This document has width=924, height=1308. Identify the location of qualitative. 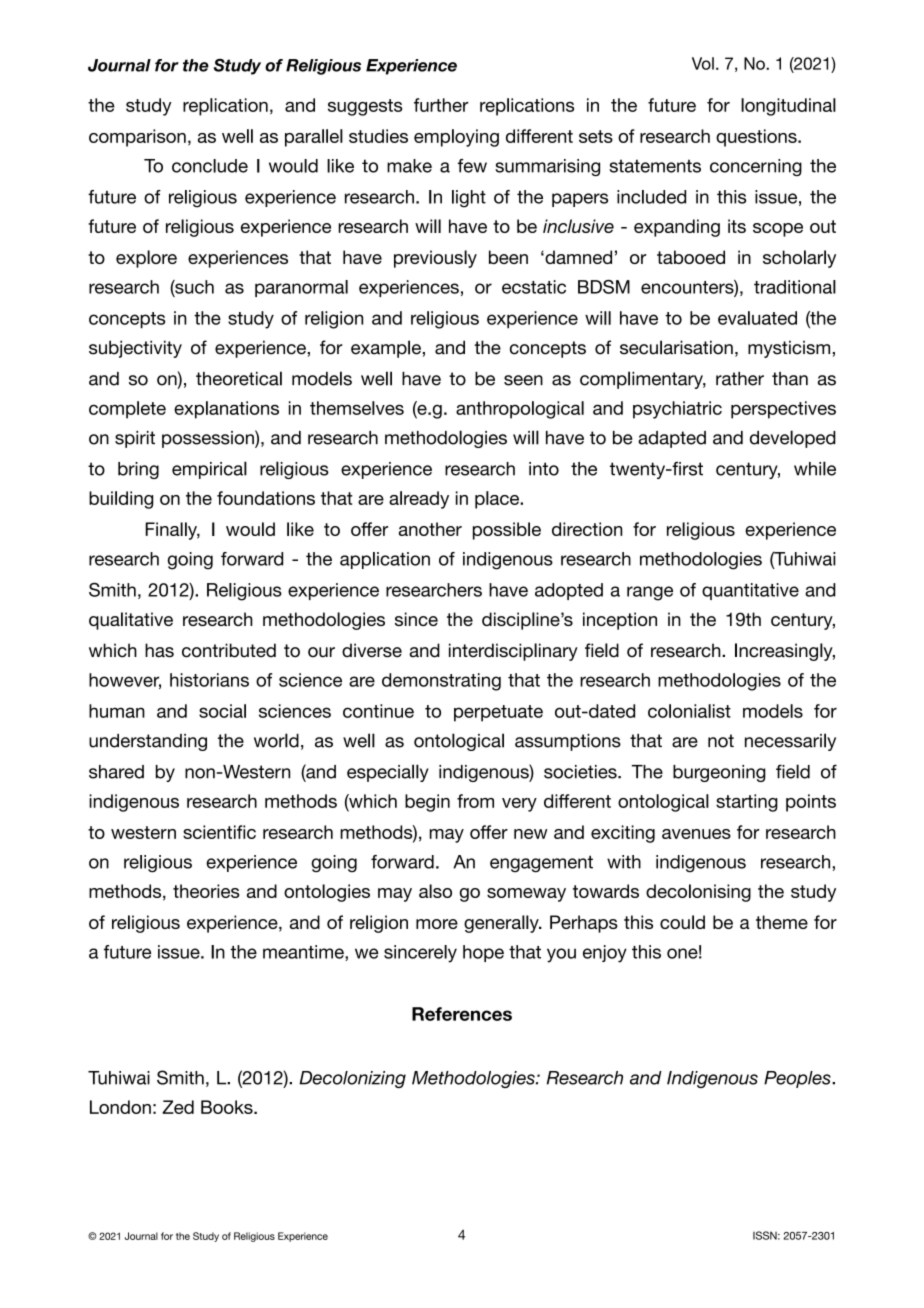
(131, 621).
